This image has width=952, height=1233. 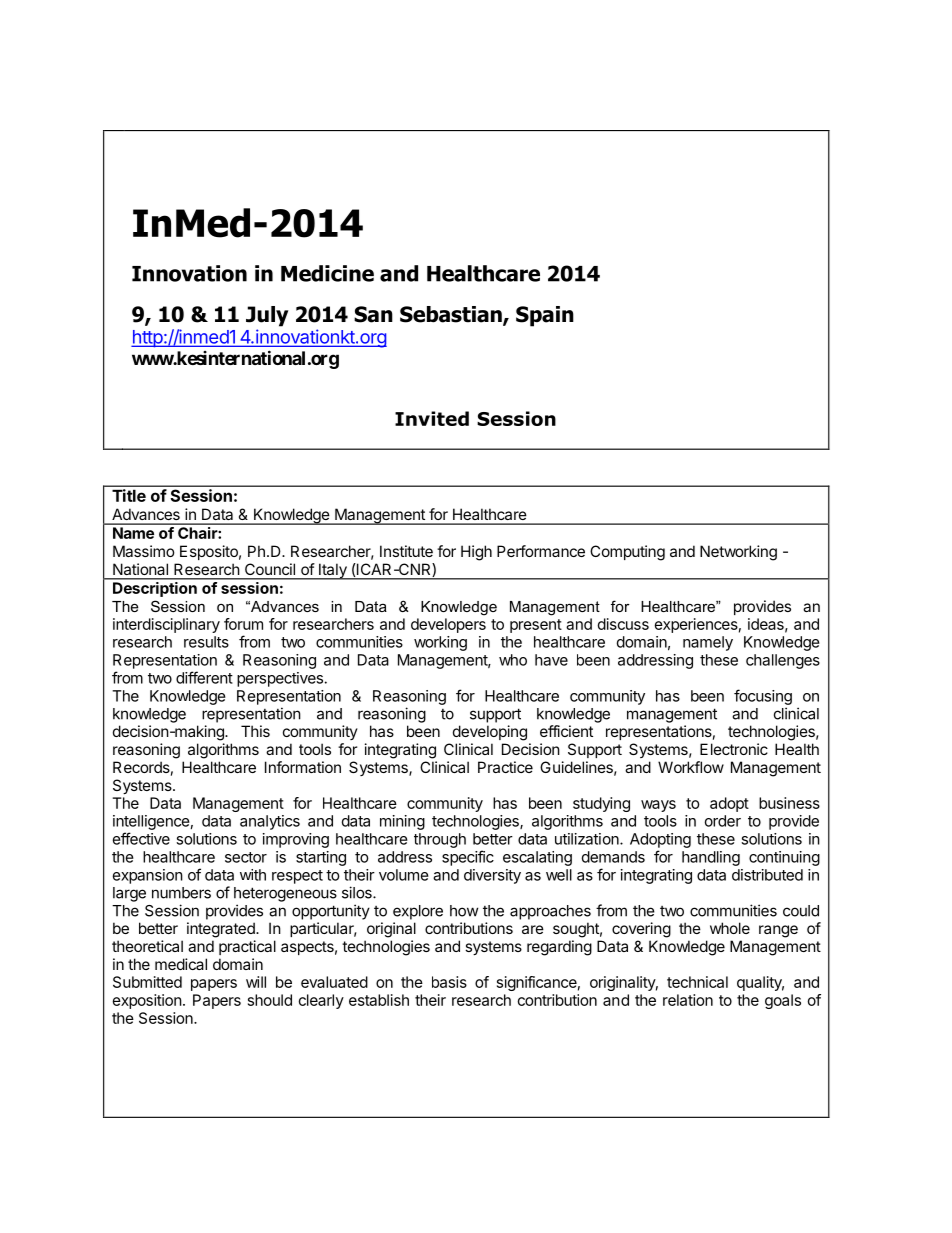 I want to click on Spain, so click(x=545, y=316).
